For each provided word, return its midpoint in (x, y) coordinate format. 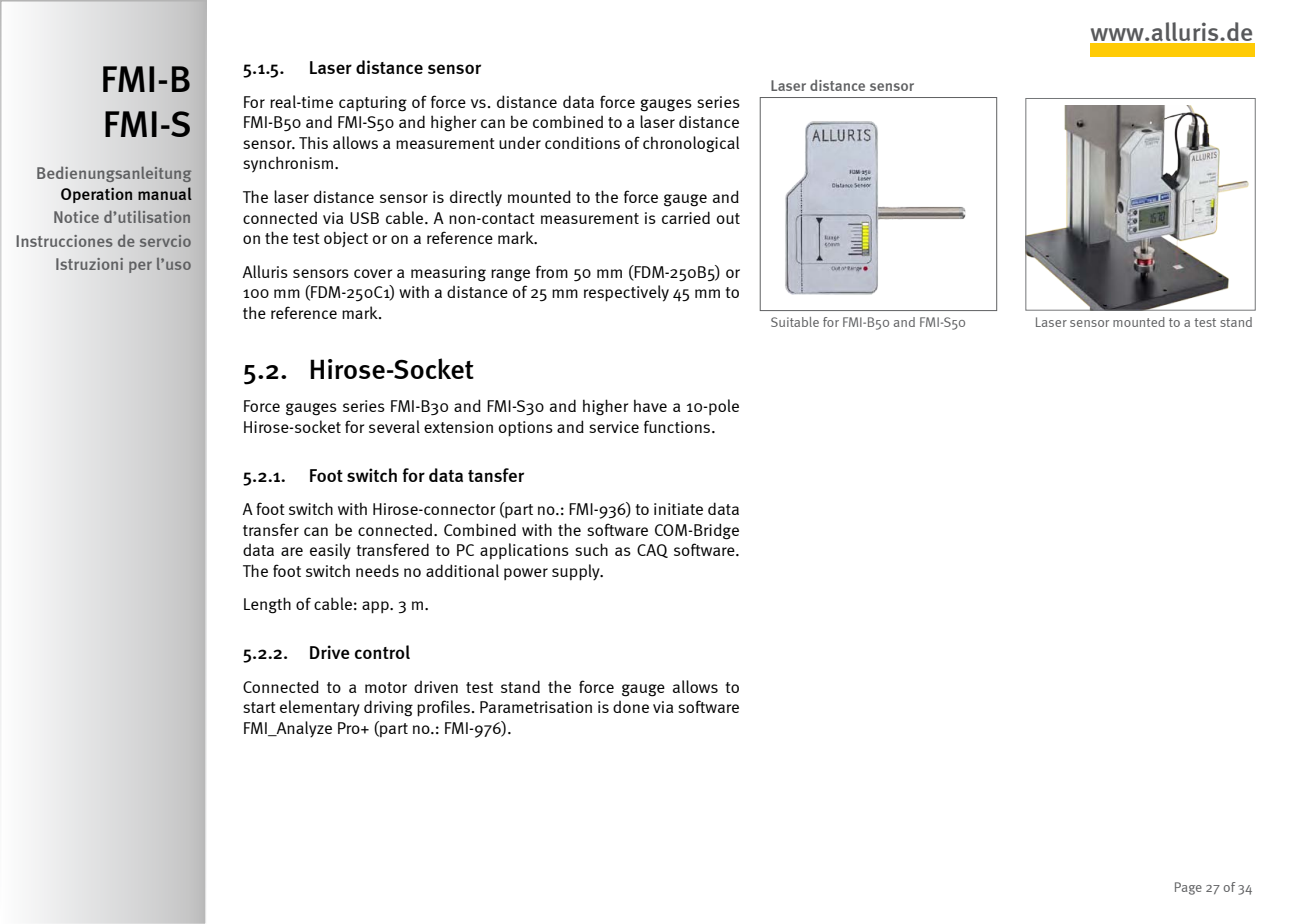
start (259, 707)
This (313, 142)
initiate (678, 509)
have (650, 405)
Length (267, 605)
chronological (691, 144)
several (394, 426)
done (631, 706)
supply (577, 572)
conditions (582, 142)
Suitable (795, 322)
